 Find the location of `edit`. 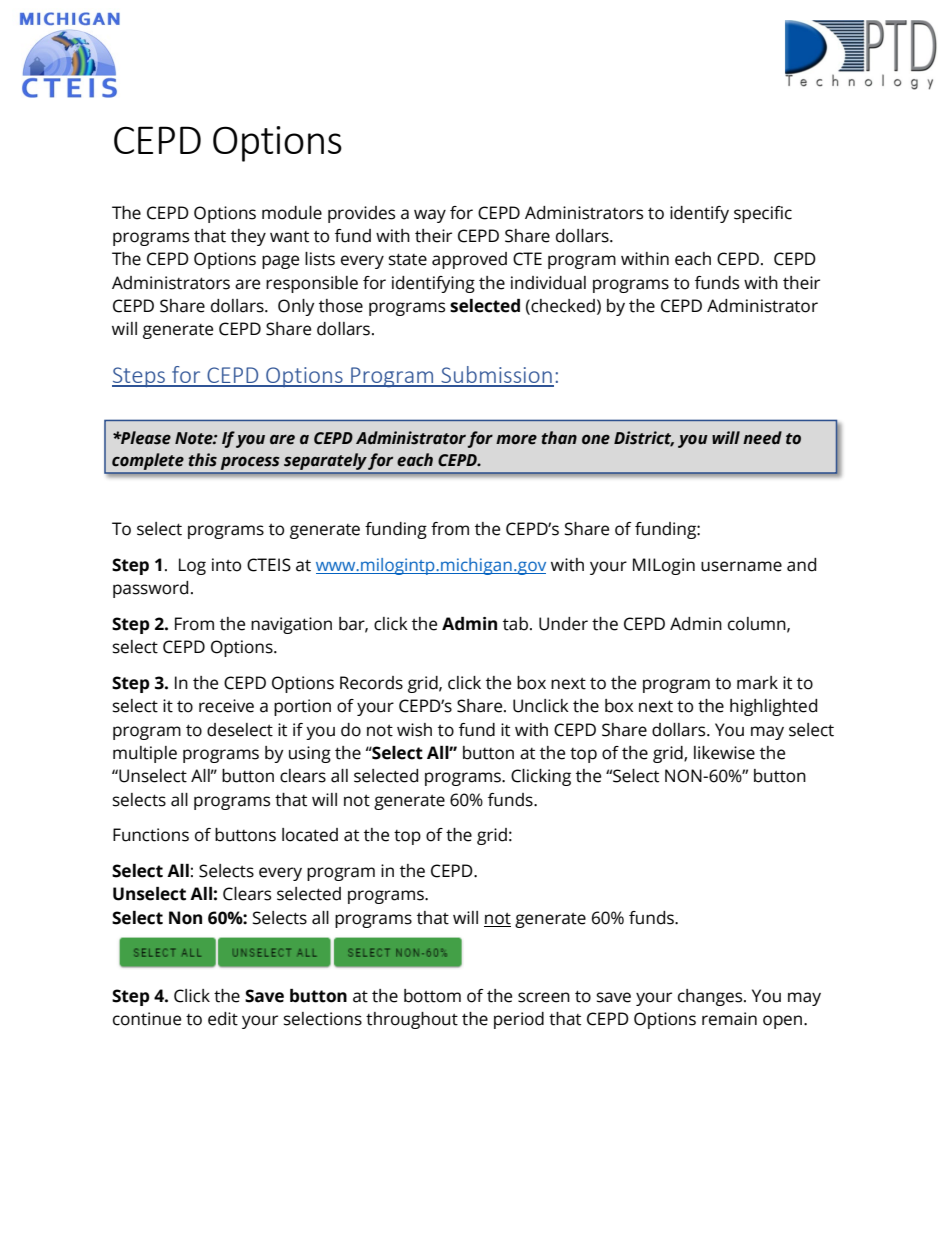

edit is located at coordinates (223, 1019).
